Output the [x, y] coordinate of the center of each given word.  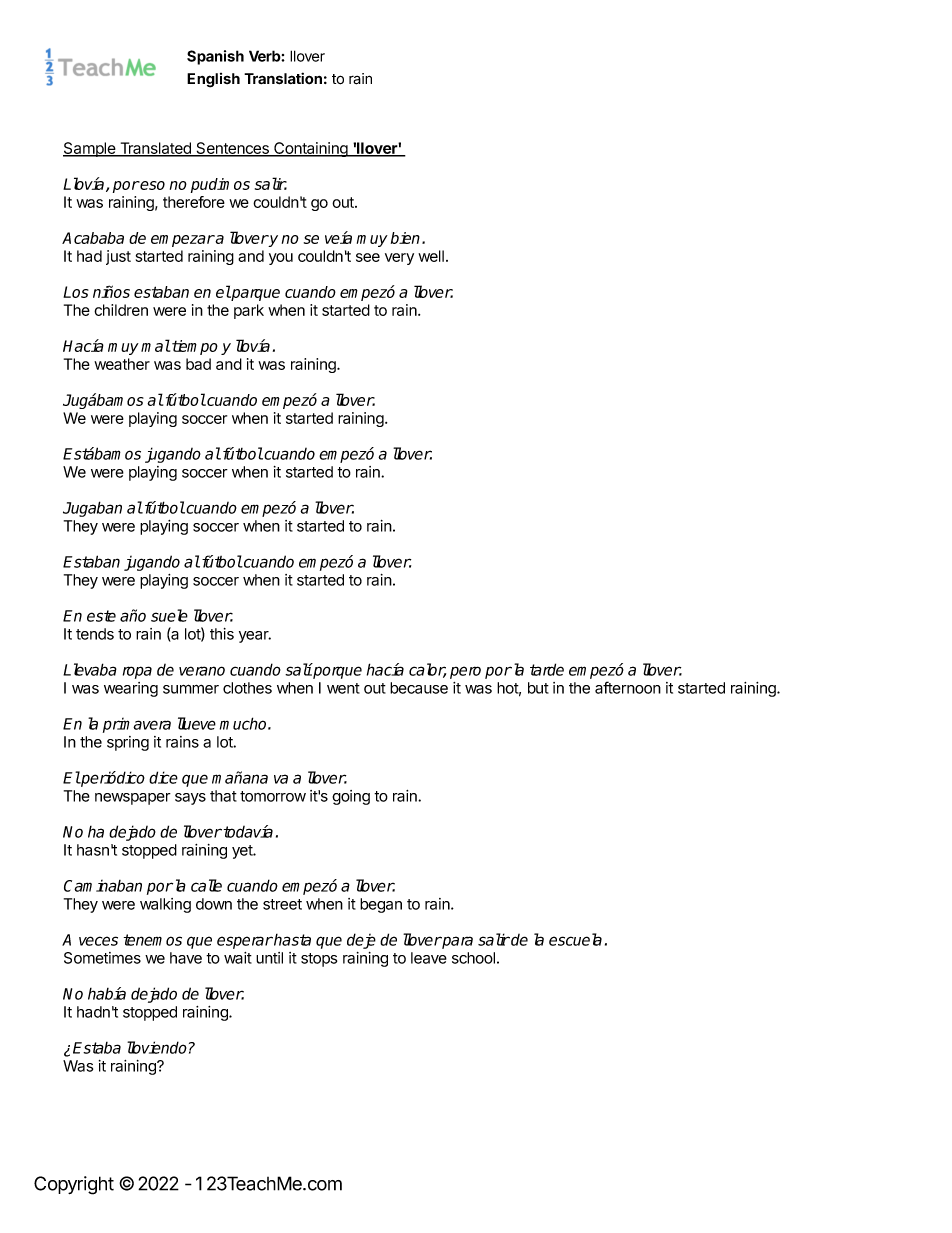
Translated [155, 149]
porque [337, 672]
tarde [547, 669]
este [101, 616]
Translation [283, 78]
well [431, 256]
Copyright [74, 1185]
